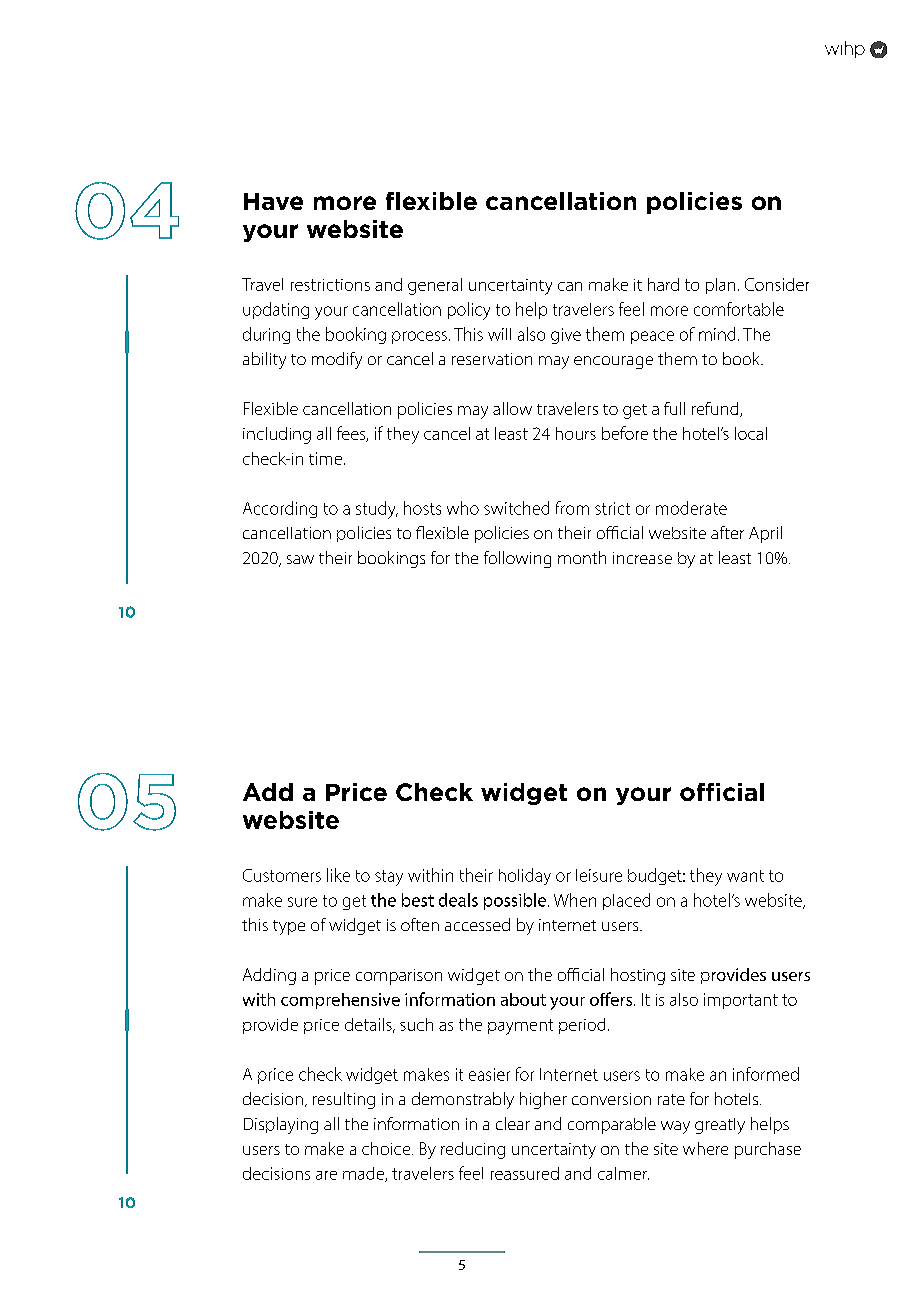 The image size is (924, 1308). Describe the element at coordinates (326, 1175) in the screenshot. I see `are` at that location.
